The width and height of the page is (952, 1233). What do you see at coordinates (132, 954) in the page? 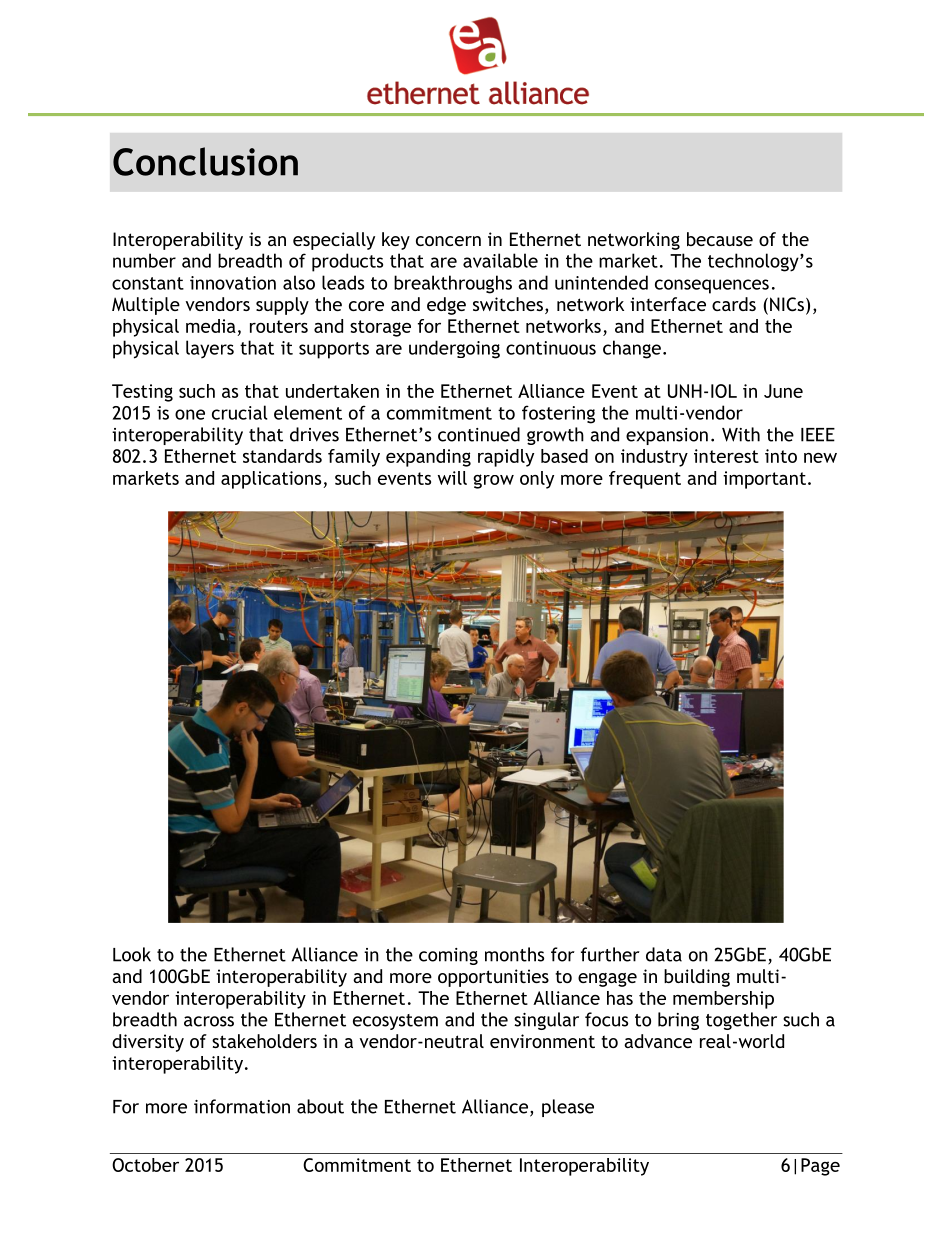
I see `Look` at bounding box center [132, 954].
